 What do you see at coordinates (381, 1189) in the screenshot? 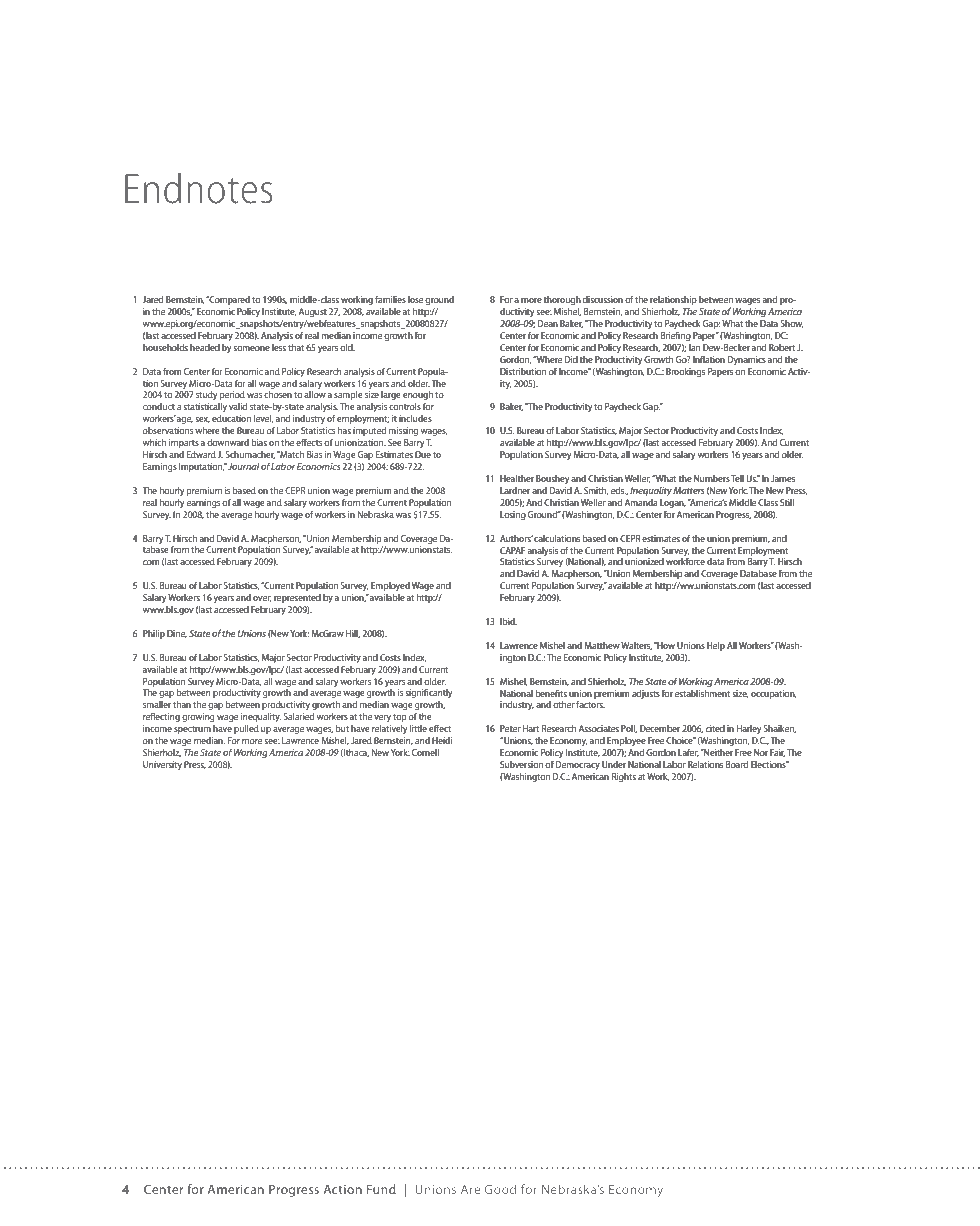
I see `Fund` at bounding box center [381, 1189].
